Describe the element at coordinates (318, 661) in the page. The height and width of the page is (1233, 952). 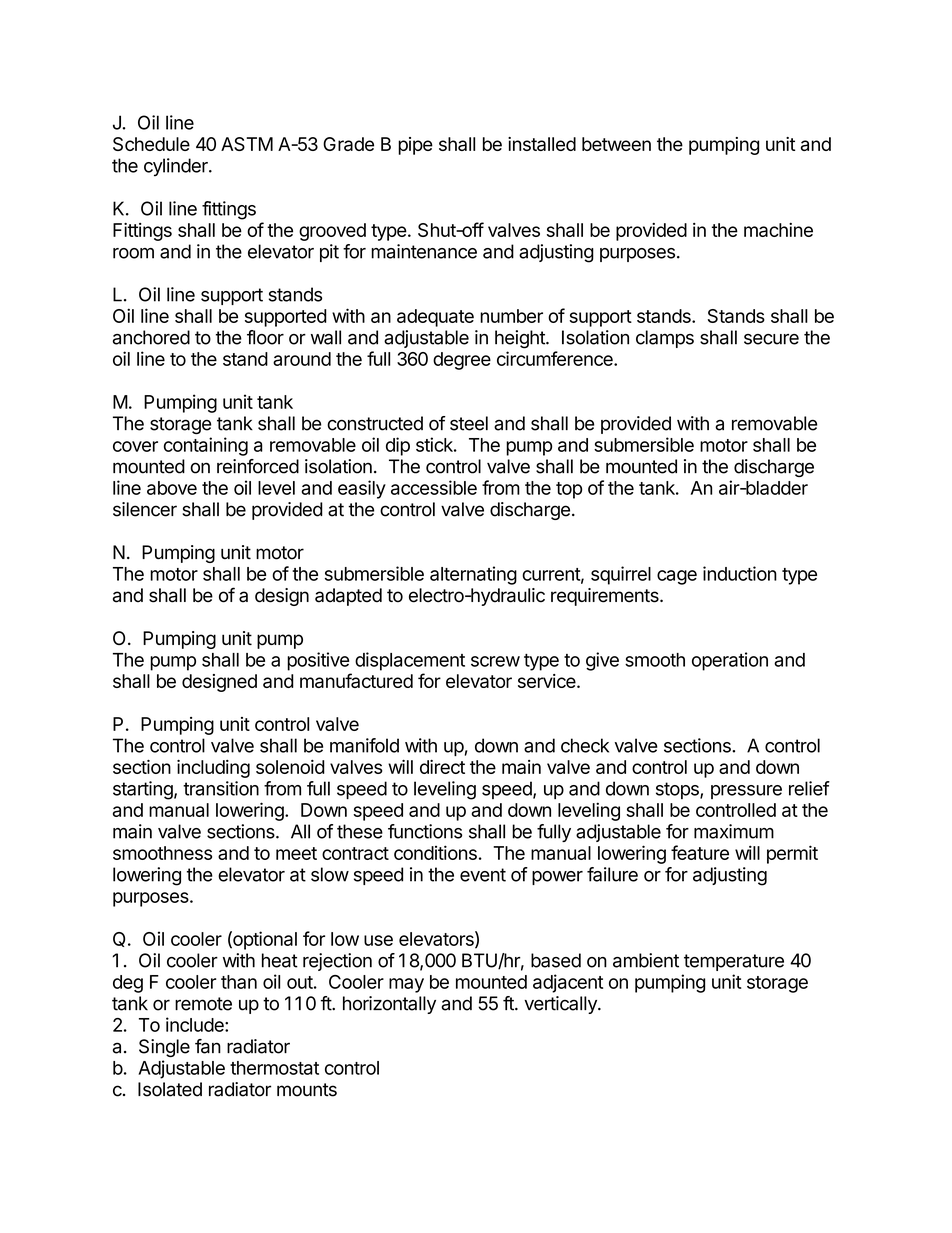
I see `positive` at that location.
